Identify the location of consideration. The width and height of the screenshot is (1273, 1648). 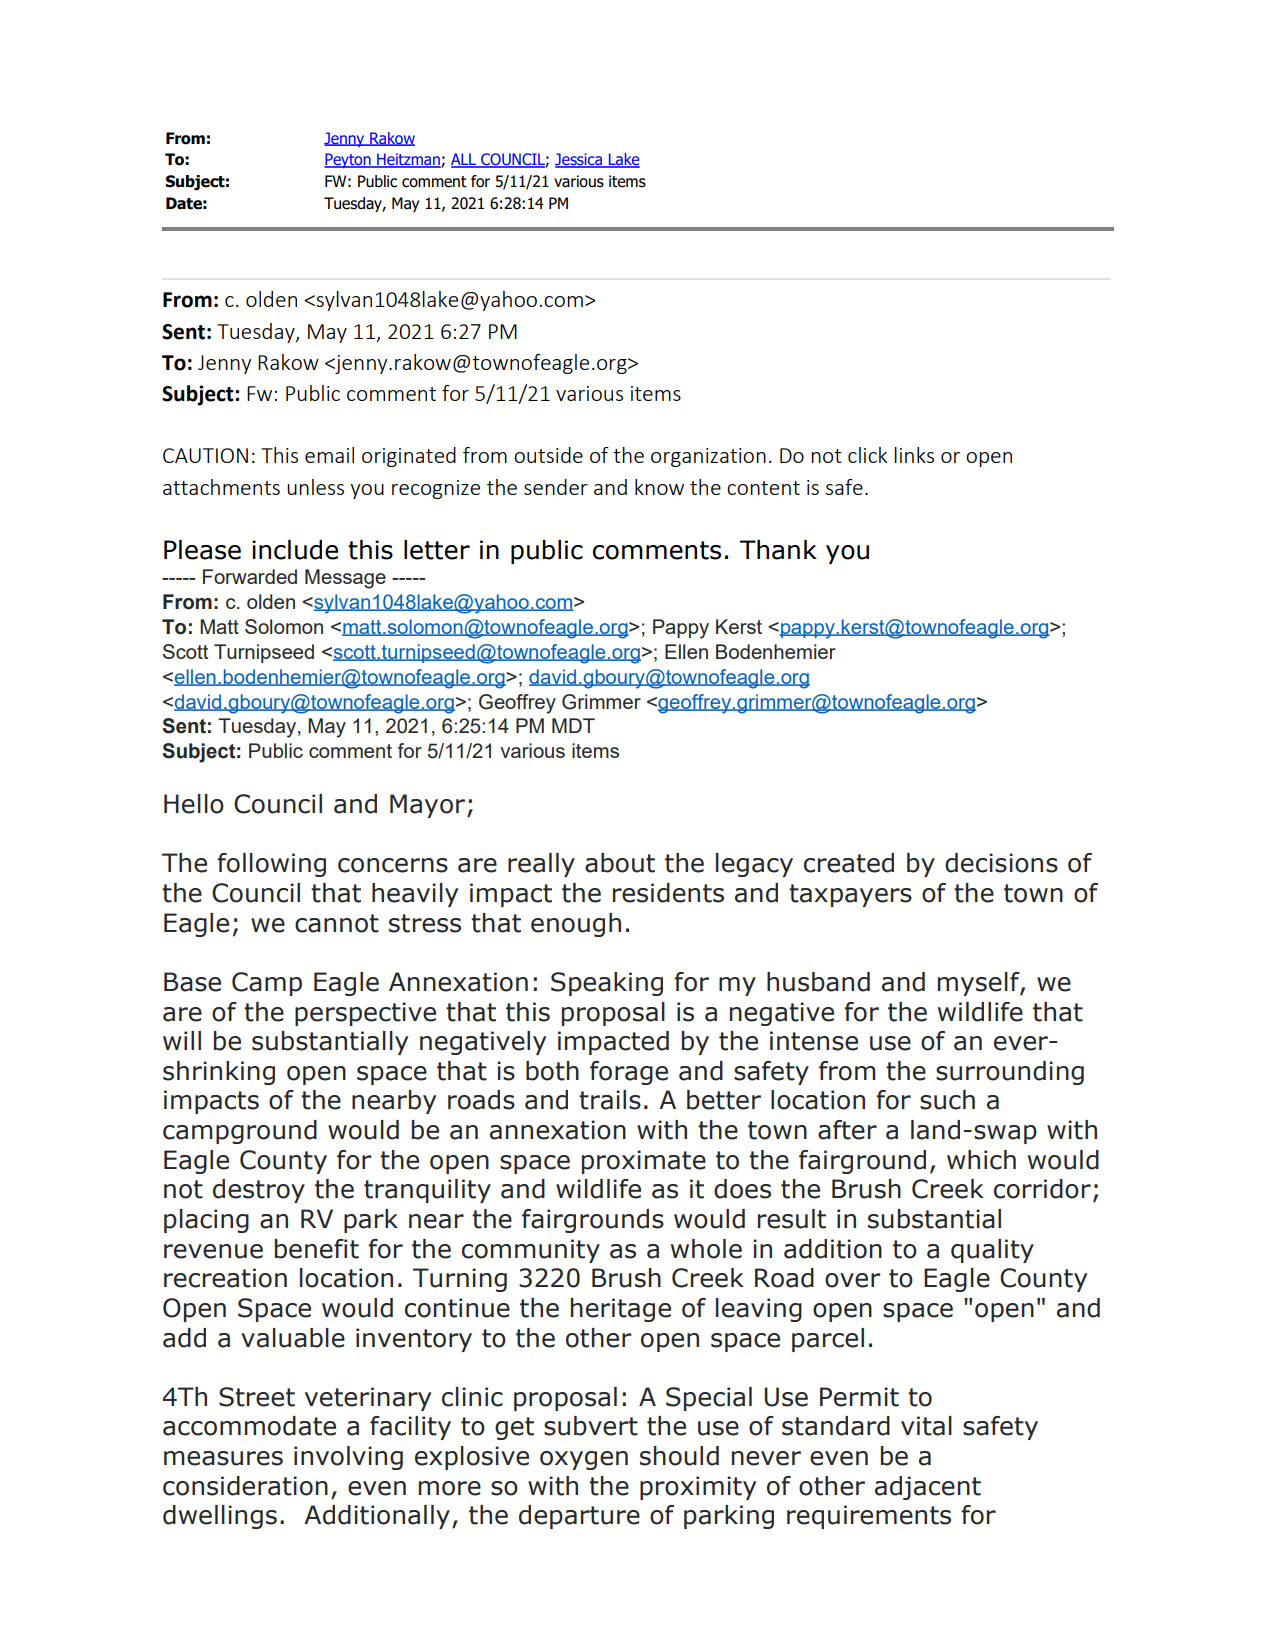
(245, 1486).
